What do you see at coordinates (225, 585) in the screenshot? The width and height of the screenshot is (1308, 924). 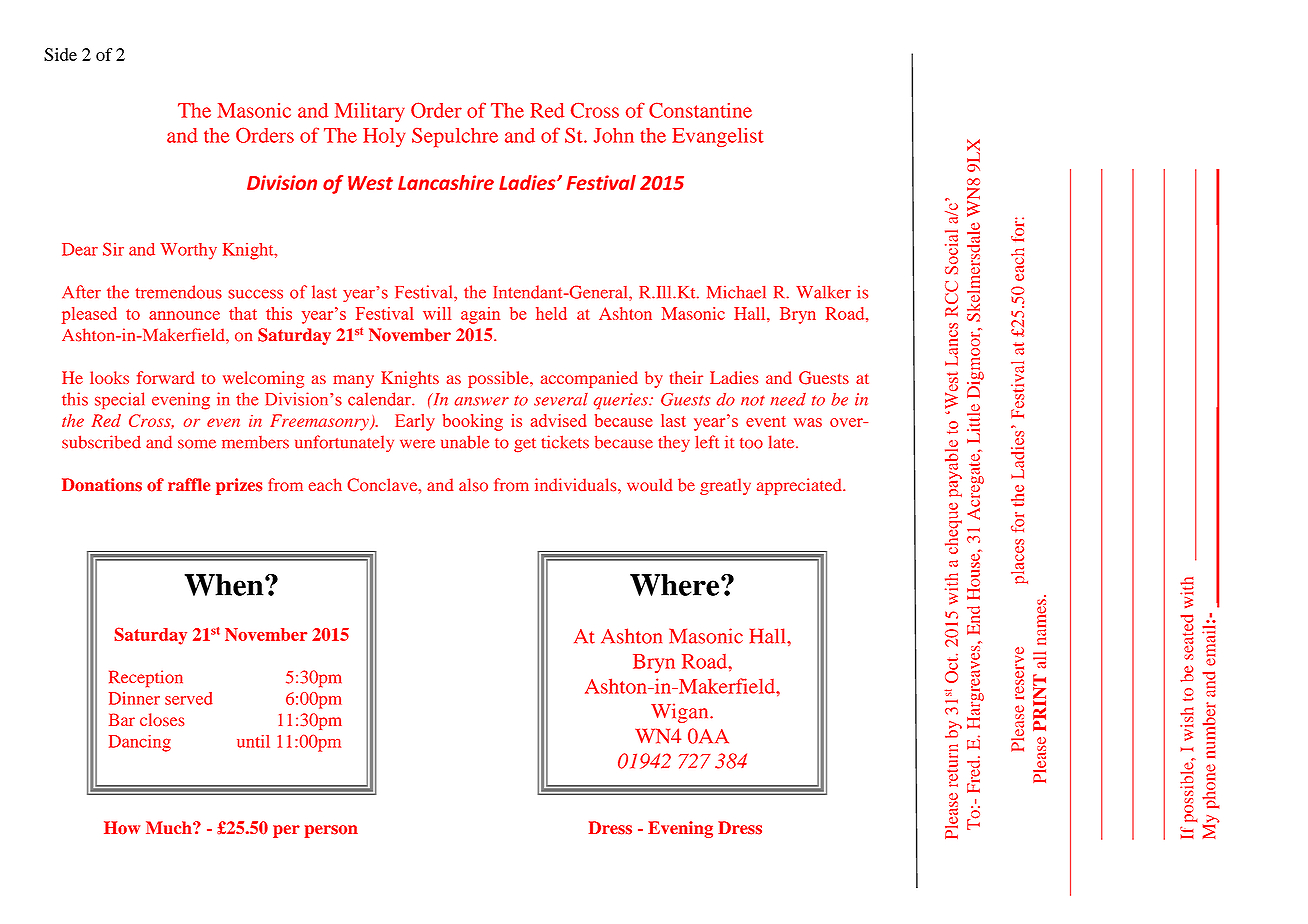 I see `When` at bounding box center [225, 585].
